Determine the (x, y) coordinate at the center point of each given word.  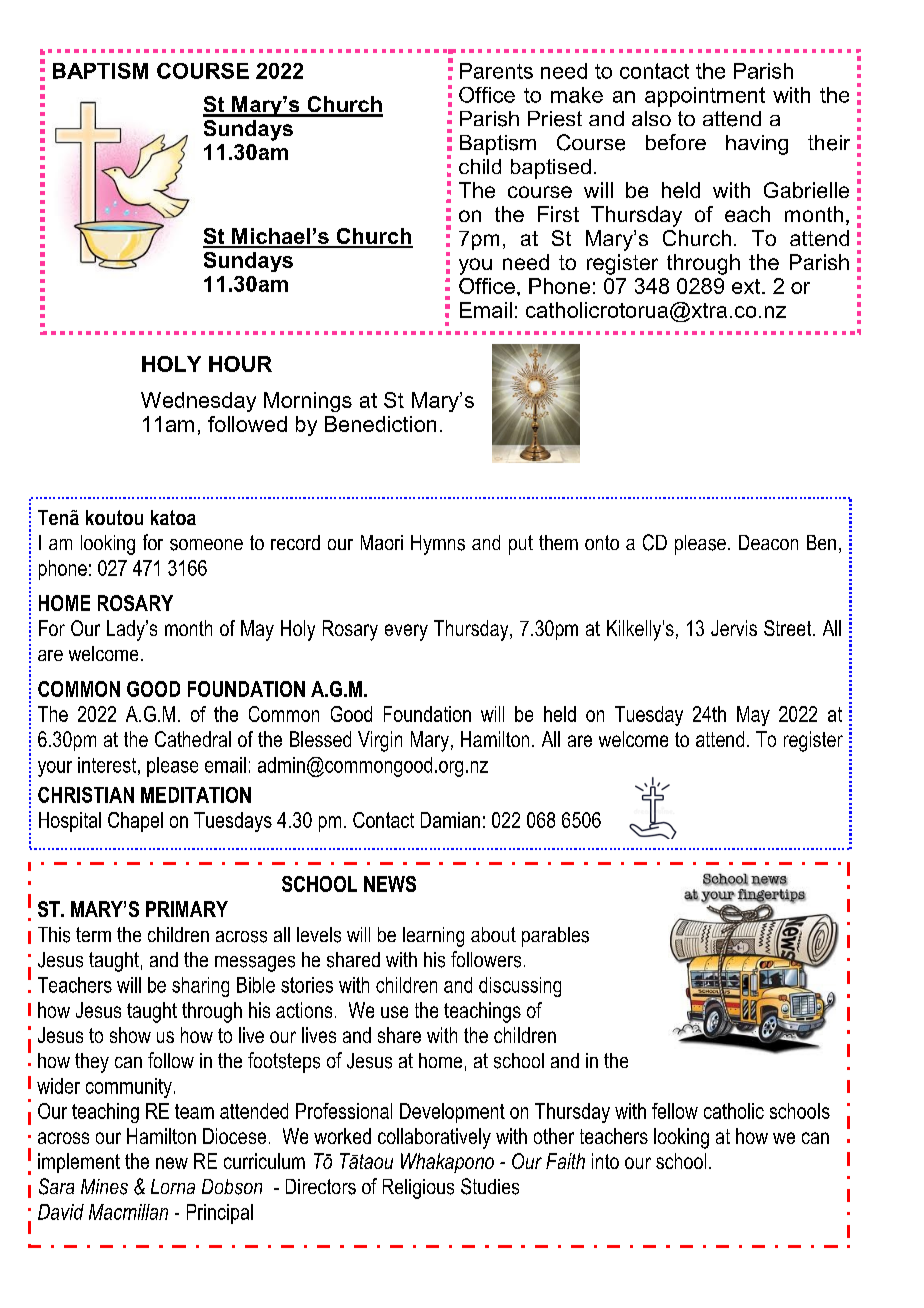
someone (206, 545)
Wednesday (198, 402)
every (406, 632)
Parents (496, 71)
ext (747, 286)
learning (433, 937)
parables (555, 937)
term (93, 934)
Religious (418, 1189)
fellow (675, 1111)
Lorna (173, 1186)
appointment (705, 97)
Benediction (380, 424)
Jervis (734, 628)
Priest (555, 119)
